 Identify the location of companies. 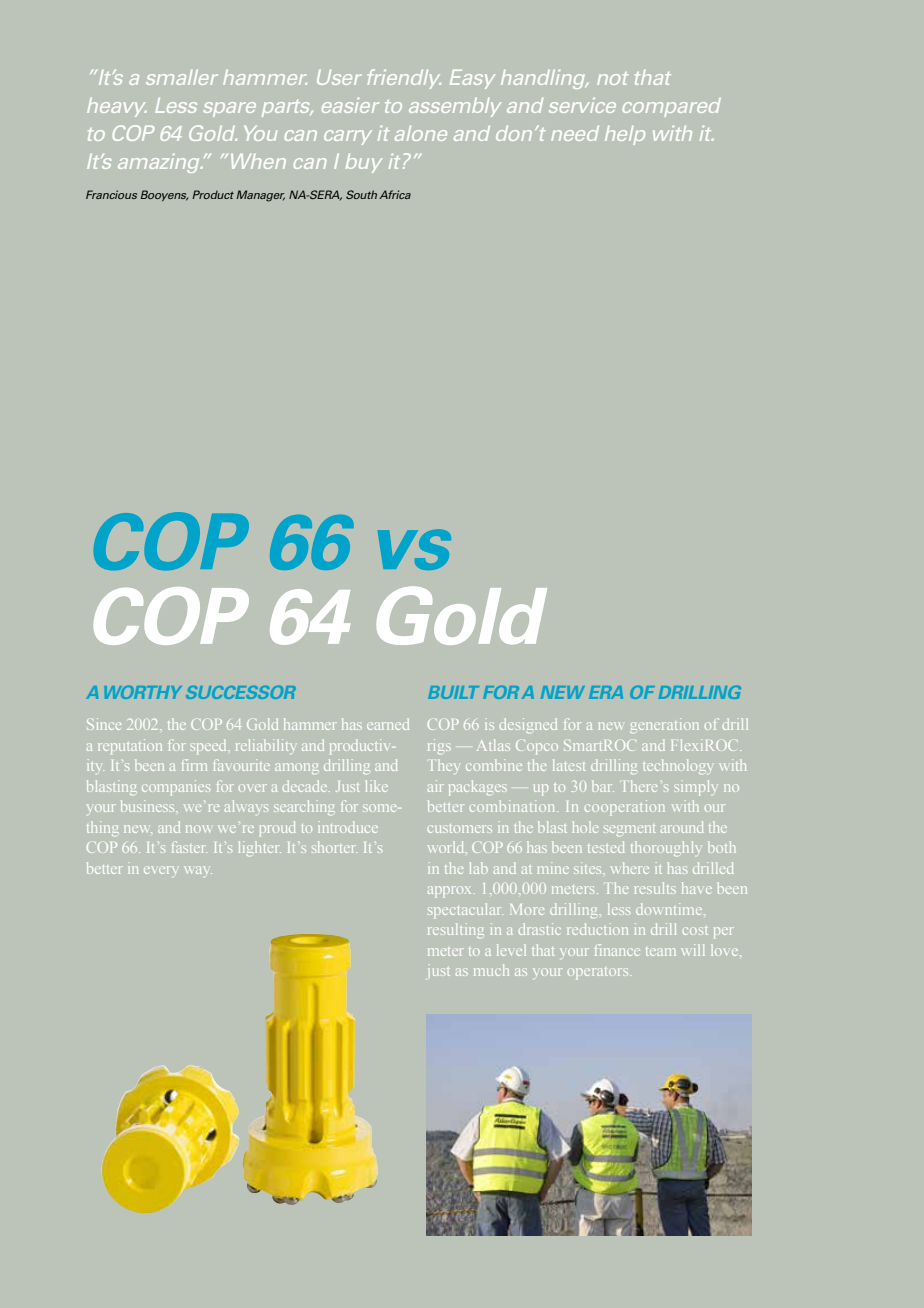
(176, 787).
